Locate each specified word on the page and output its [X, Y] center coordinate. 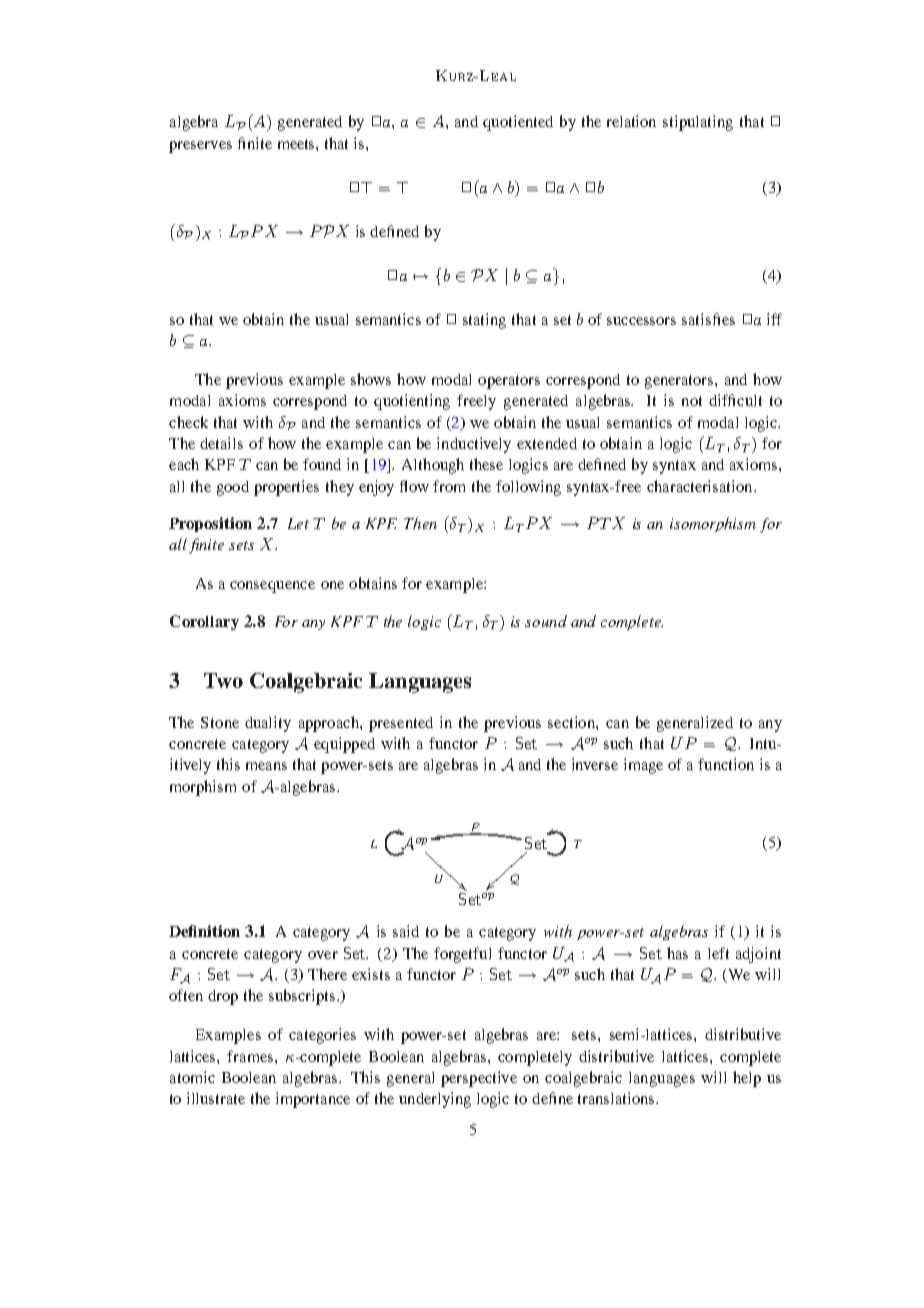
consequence [272, 587]
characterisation [701, 486]
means [266, 766]
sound [546, 621]
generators [680, 382]
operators [509, 382]
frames [251, 1056]
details [221, 443]
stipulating [698, 123]
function [726, 764]
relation [631, 121]
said [406, 931]
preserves [200, 147]
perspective [479, 1079]
